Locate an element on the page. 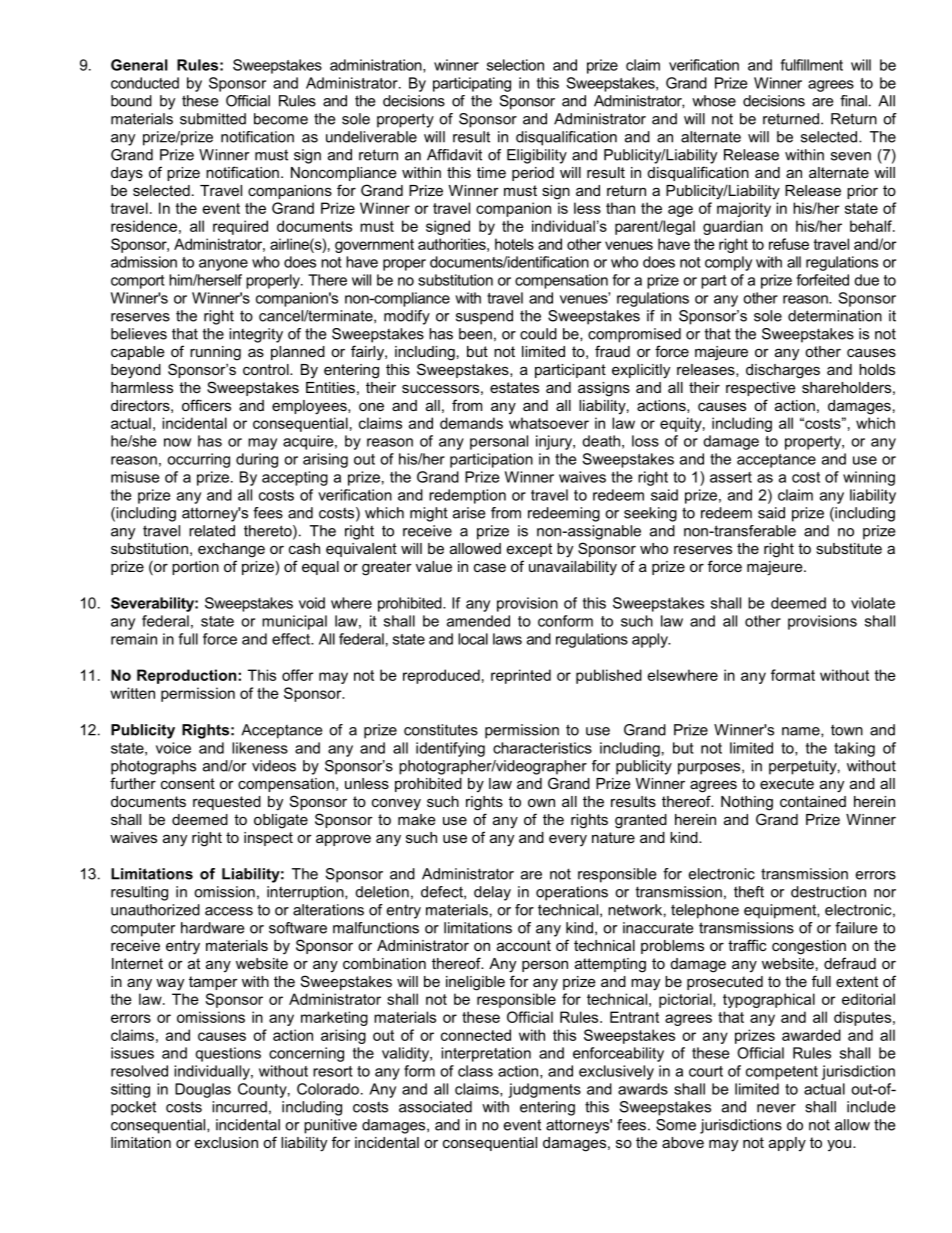  likeness is located at coordinates (260, 748).
